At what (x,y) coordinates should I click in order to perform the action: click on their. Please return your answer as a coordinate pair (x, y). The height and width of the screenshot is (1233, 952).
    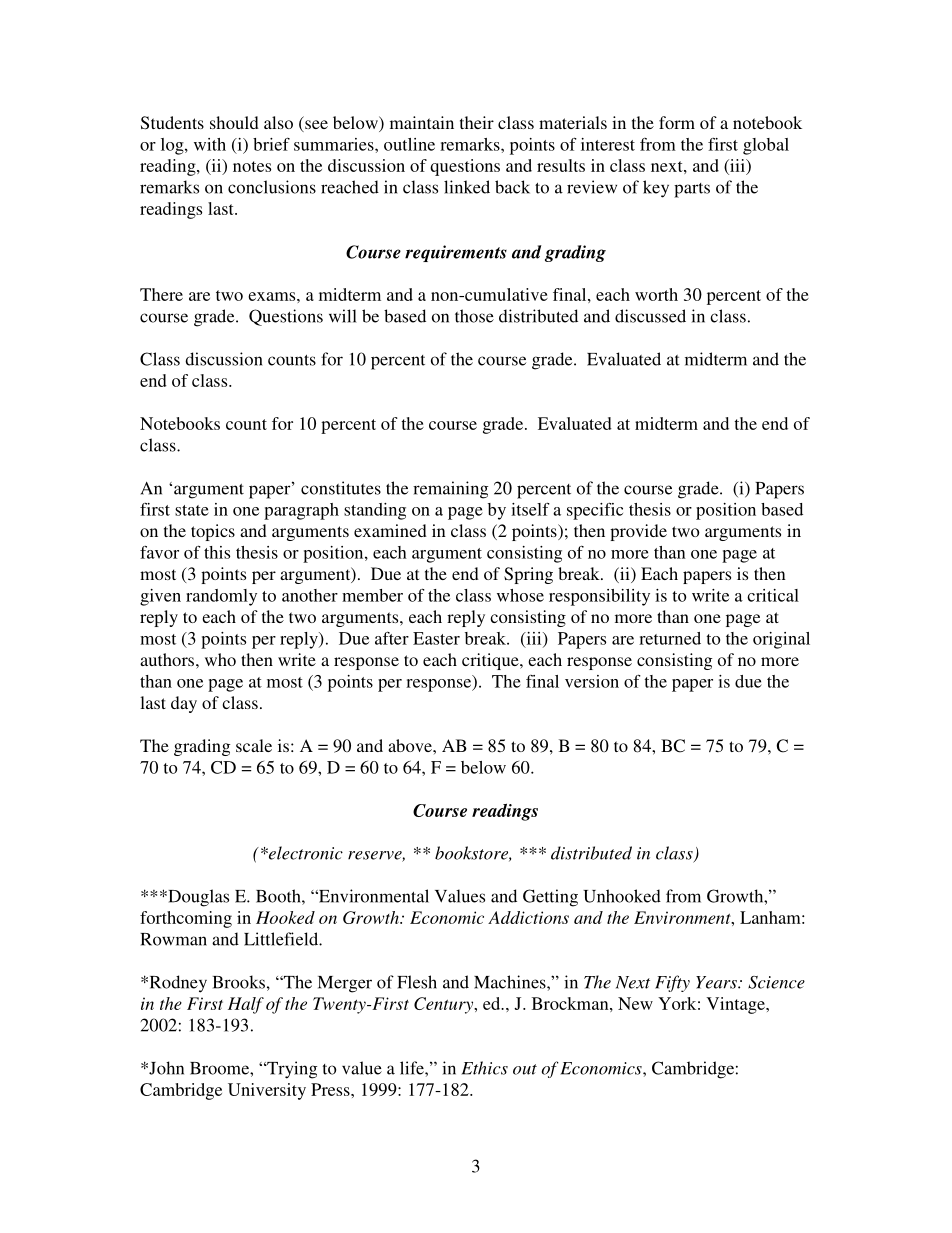
    Looking at the image, I should click on (477, 122).
